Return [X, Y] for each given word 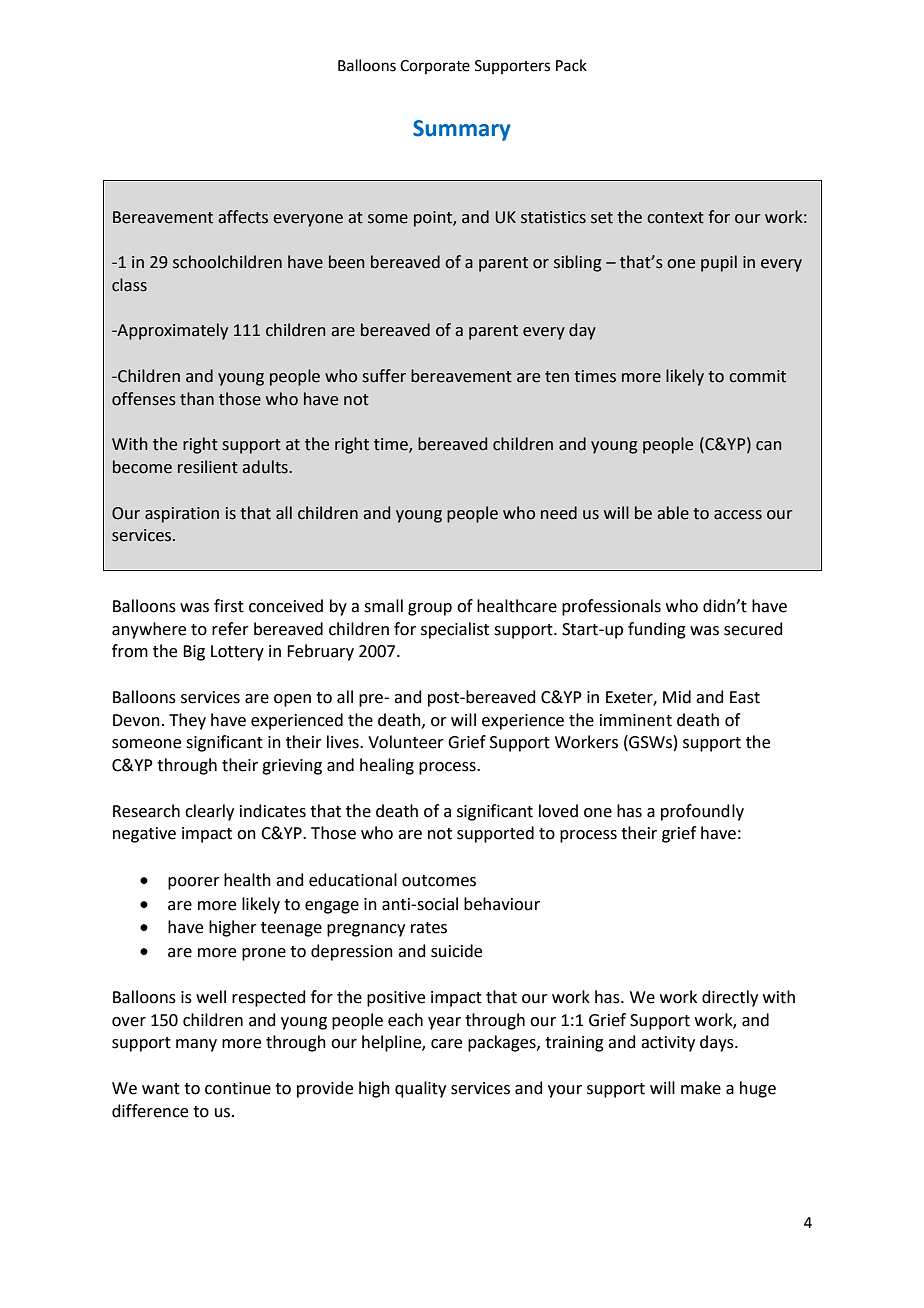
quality [420, 1089]
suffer [384, 376]
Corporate [435, 67]
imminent [636, 720]
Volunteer [406, 742]
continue [238, 1088]
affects [243, 217]
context [675, 218]
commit [757, 376]
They [187, 721]
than [197, 399]
